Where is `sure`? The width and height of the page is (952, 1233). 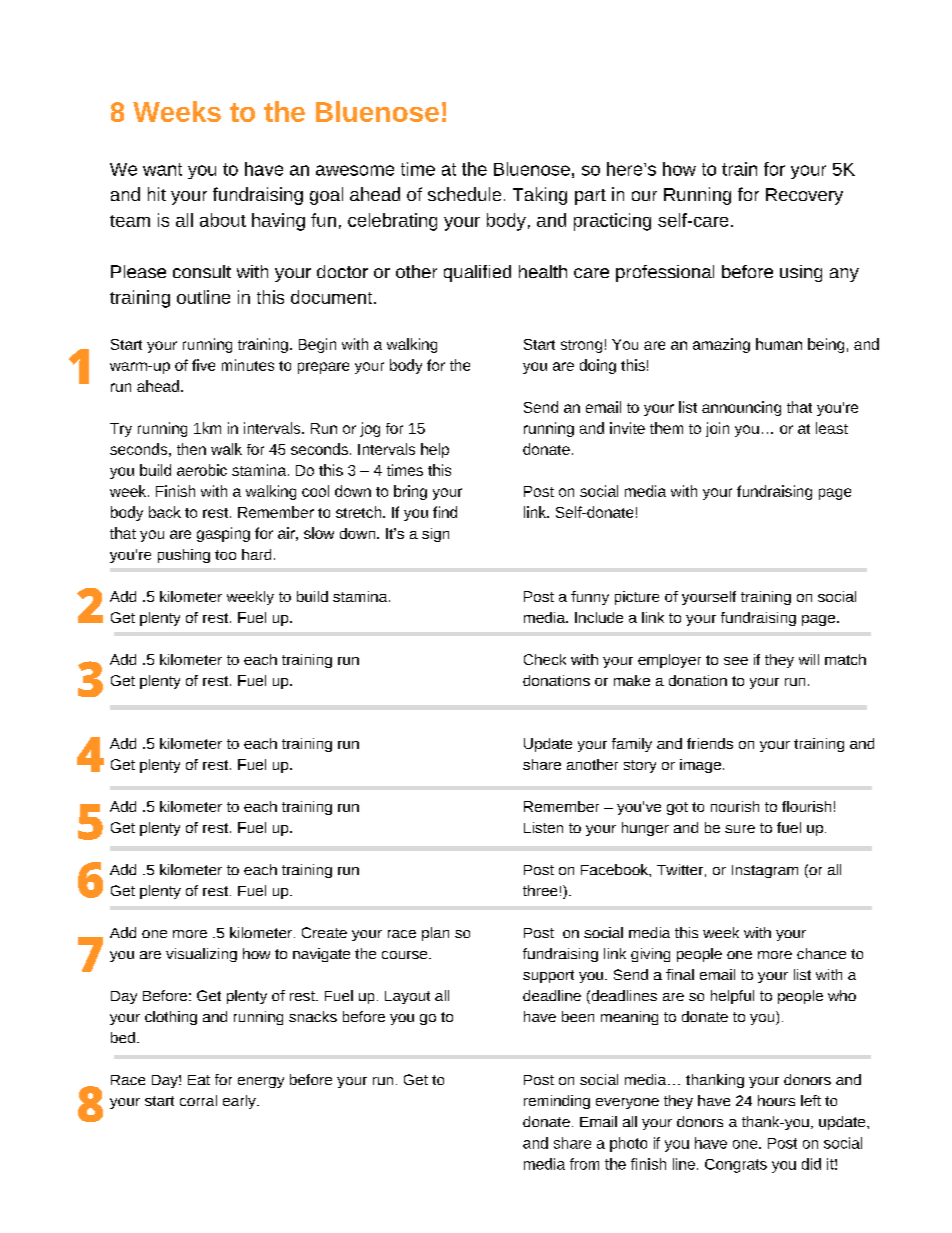
sure is located at coordinates (740, 829).
